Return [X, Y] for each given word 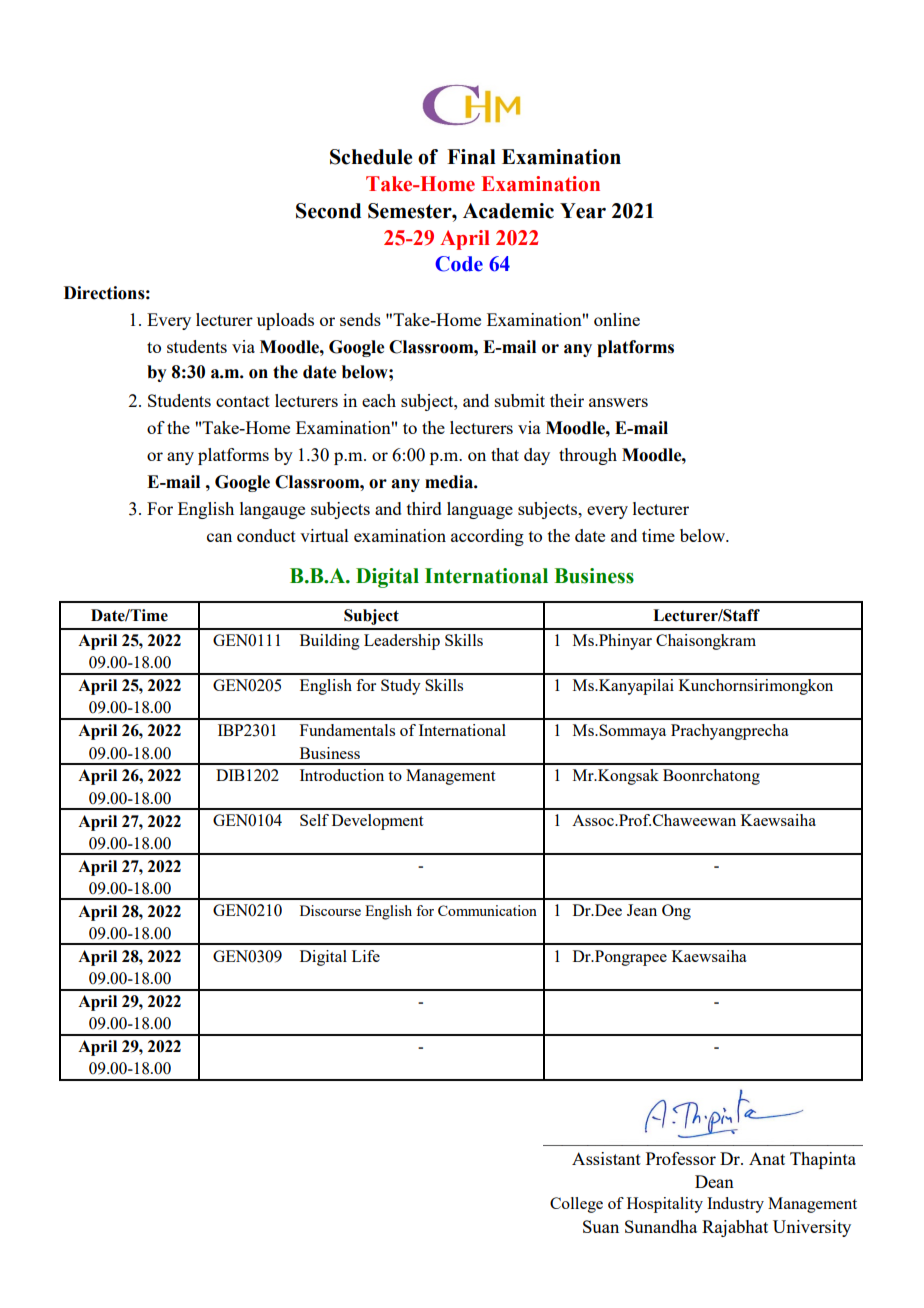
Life [366, 956]
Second [328, 211]
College [576, 1205]
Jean [642, 910]
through [588, 456]
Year [583, 211]
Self [314, 820]
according [487, 537]
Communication [487, 910]
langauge [272, 510]
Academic [508, 211]
